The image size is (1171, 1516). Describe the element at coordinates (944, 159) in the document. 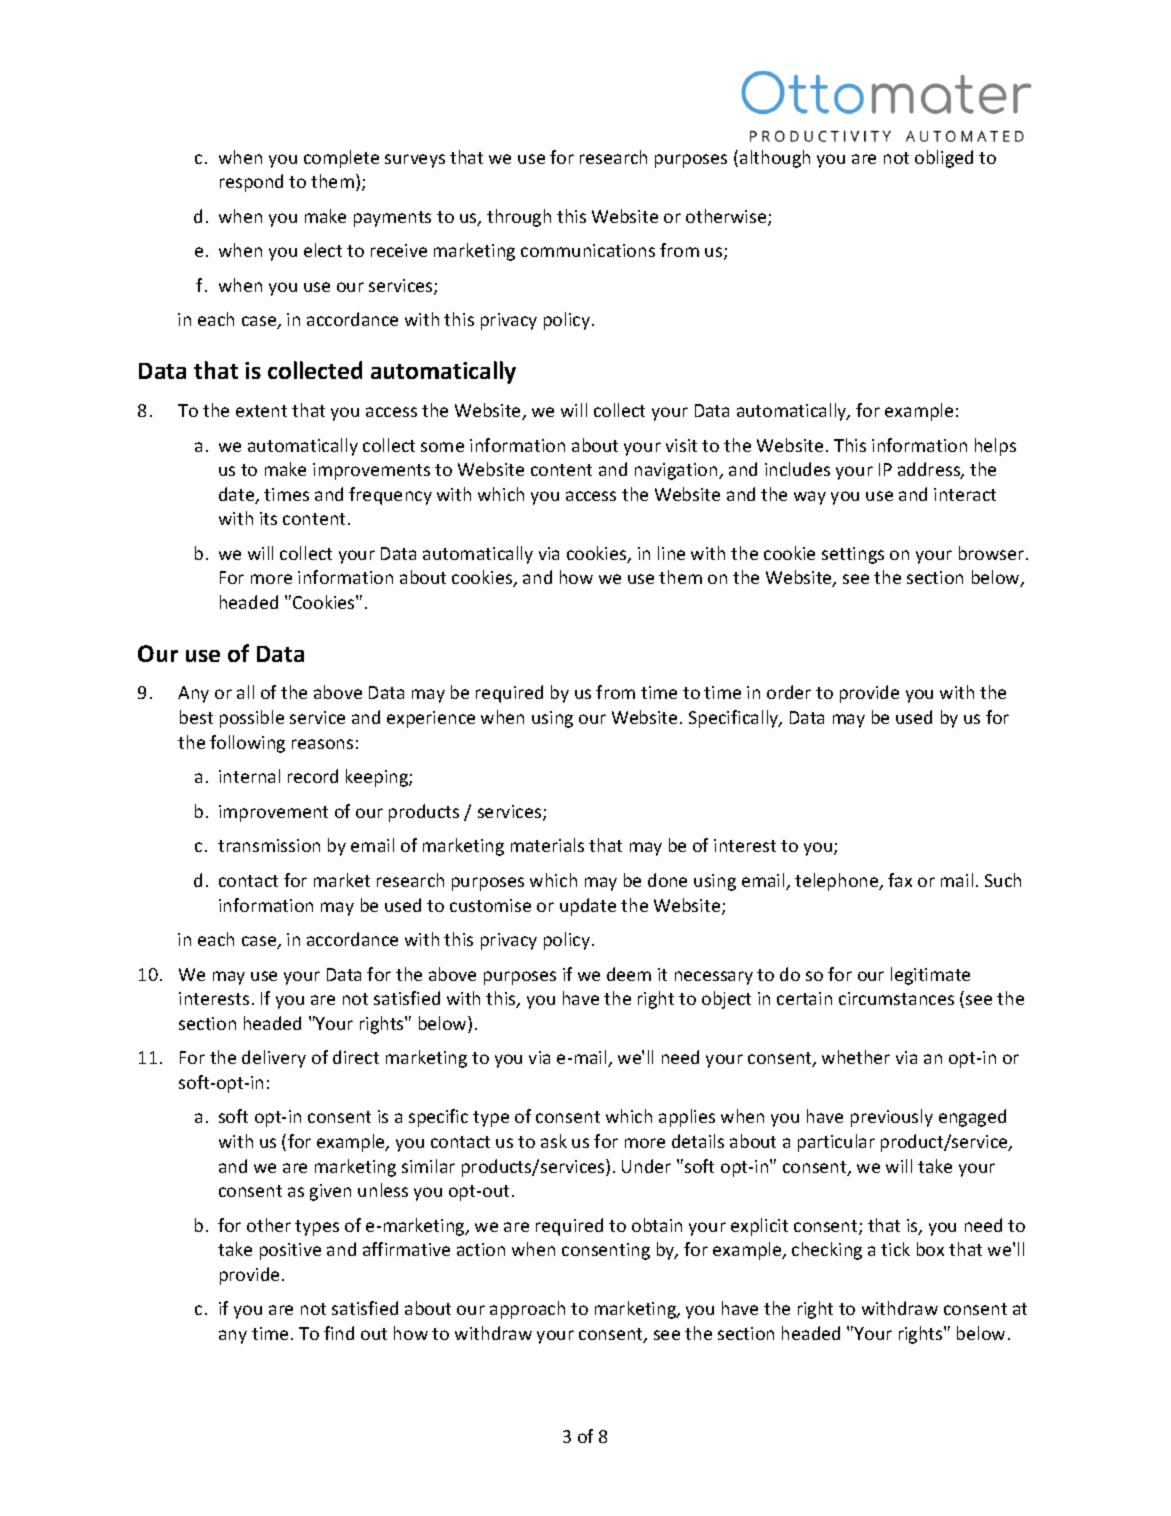

I see `obliged` at that location.
